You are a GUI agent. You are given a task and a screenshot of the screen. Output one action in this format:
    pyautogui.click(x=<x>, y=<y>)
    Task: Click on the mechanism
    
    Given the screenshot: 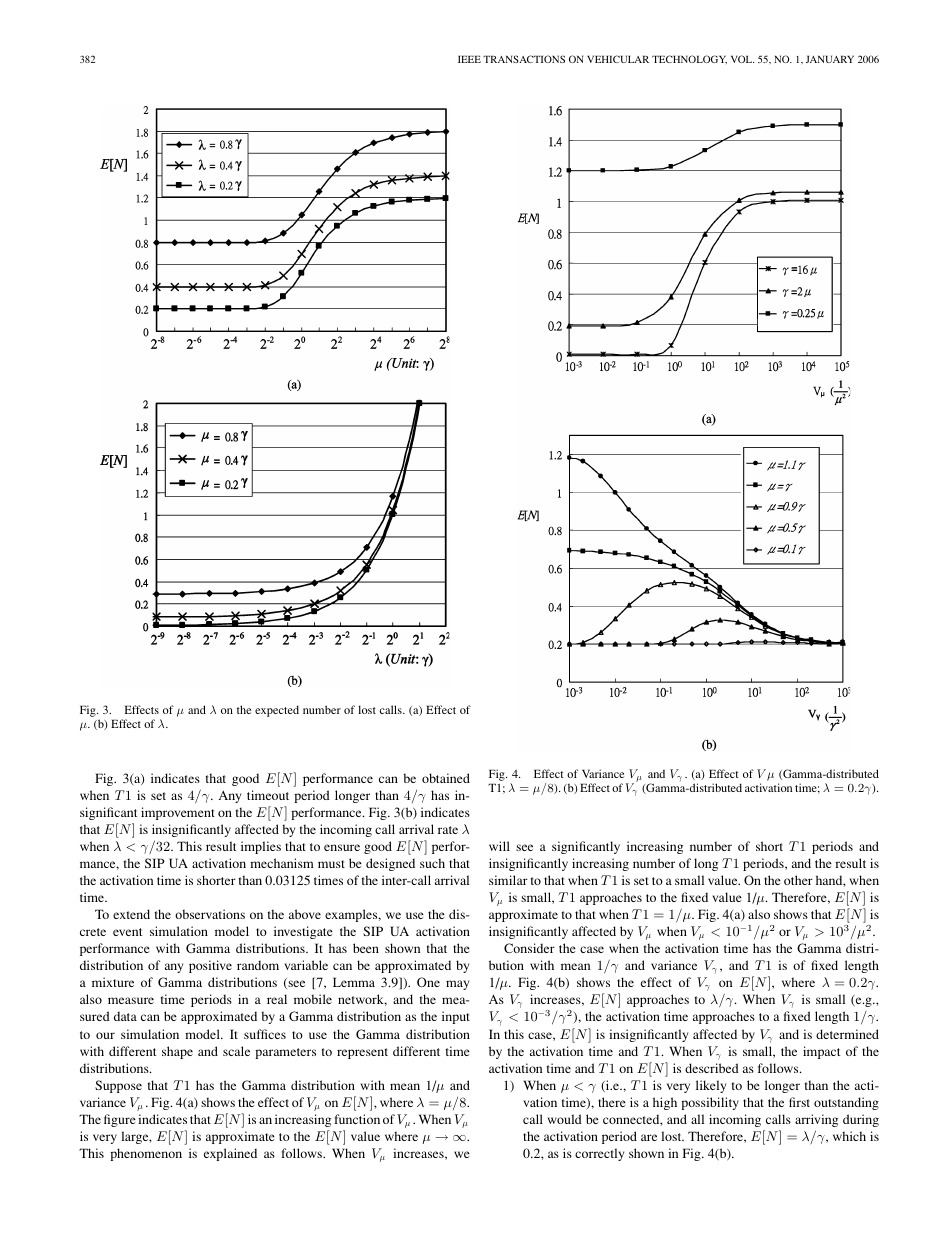 What is the action you would take?
    pyautogui.click(x=282, y=863)
